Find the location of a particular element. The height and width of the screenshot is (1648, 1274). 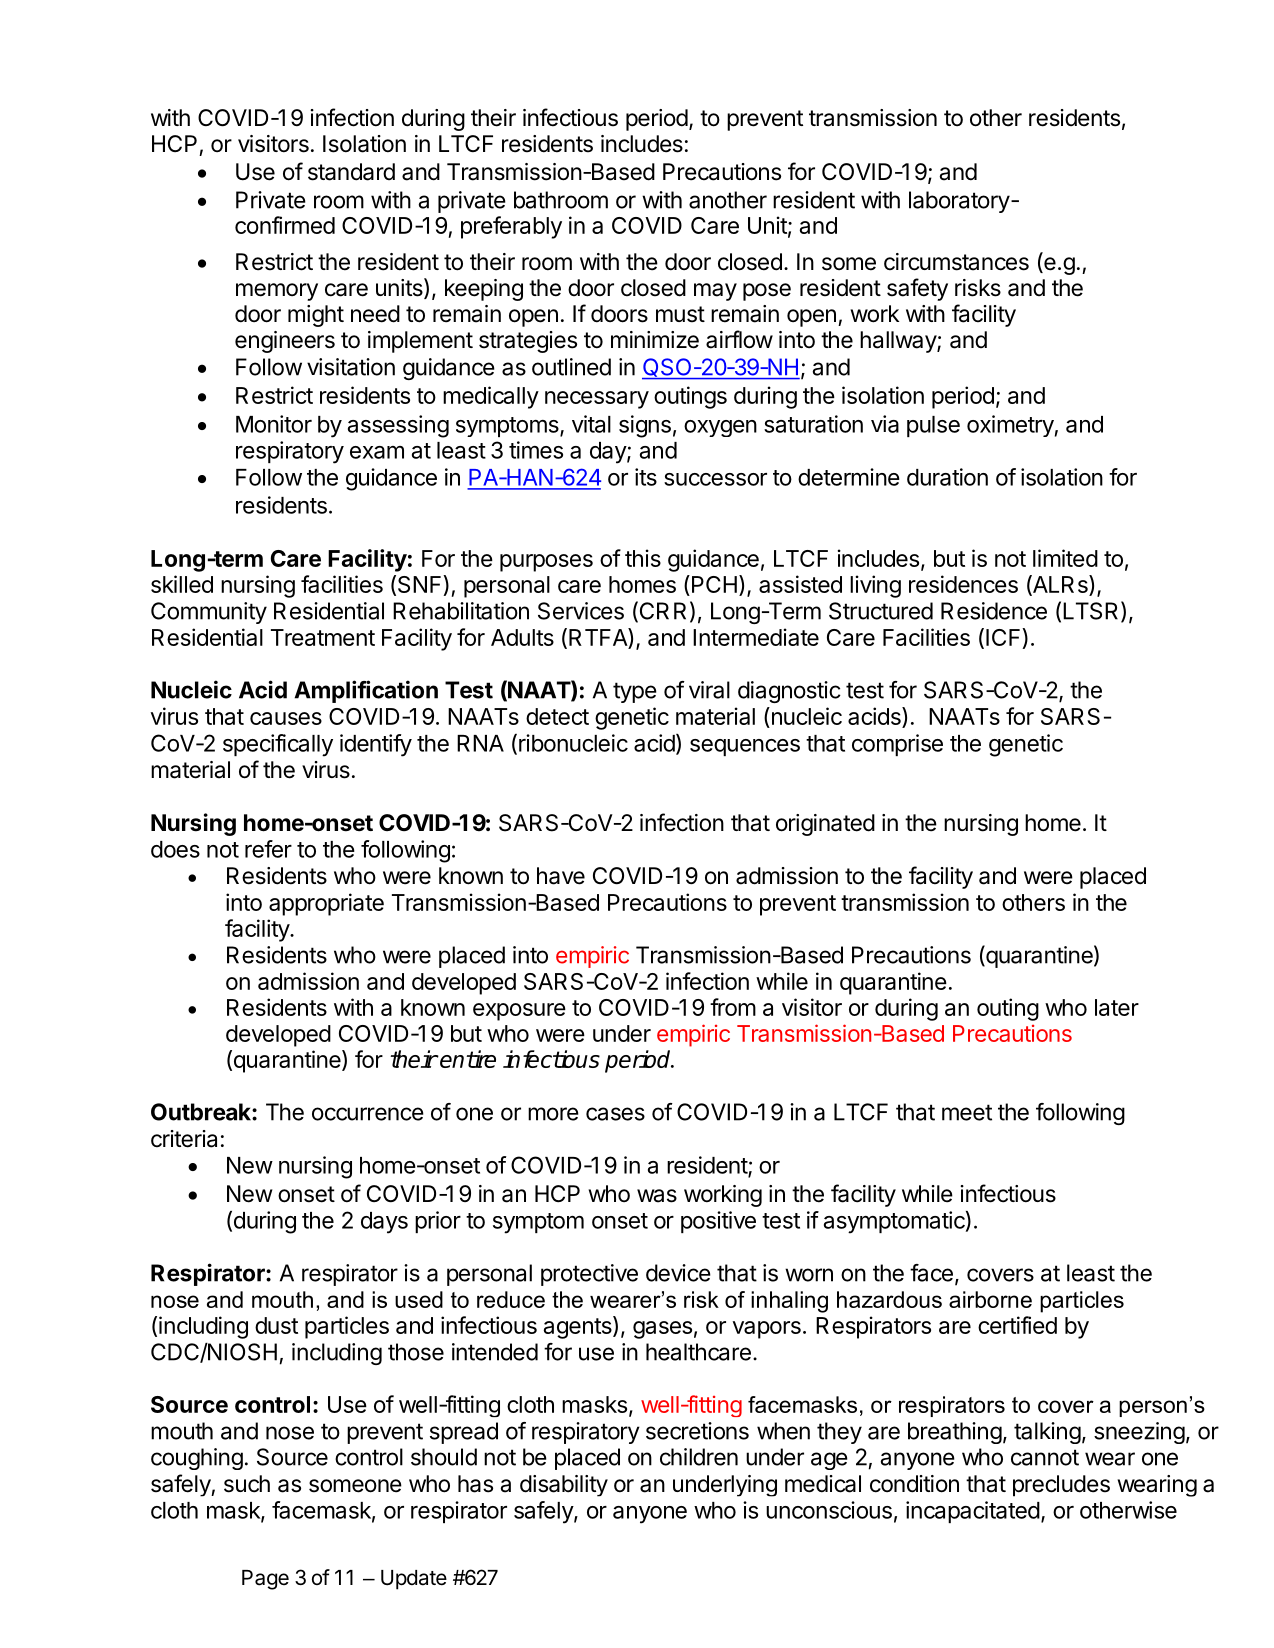

disability is located at coordinates (564, 1486).
